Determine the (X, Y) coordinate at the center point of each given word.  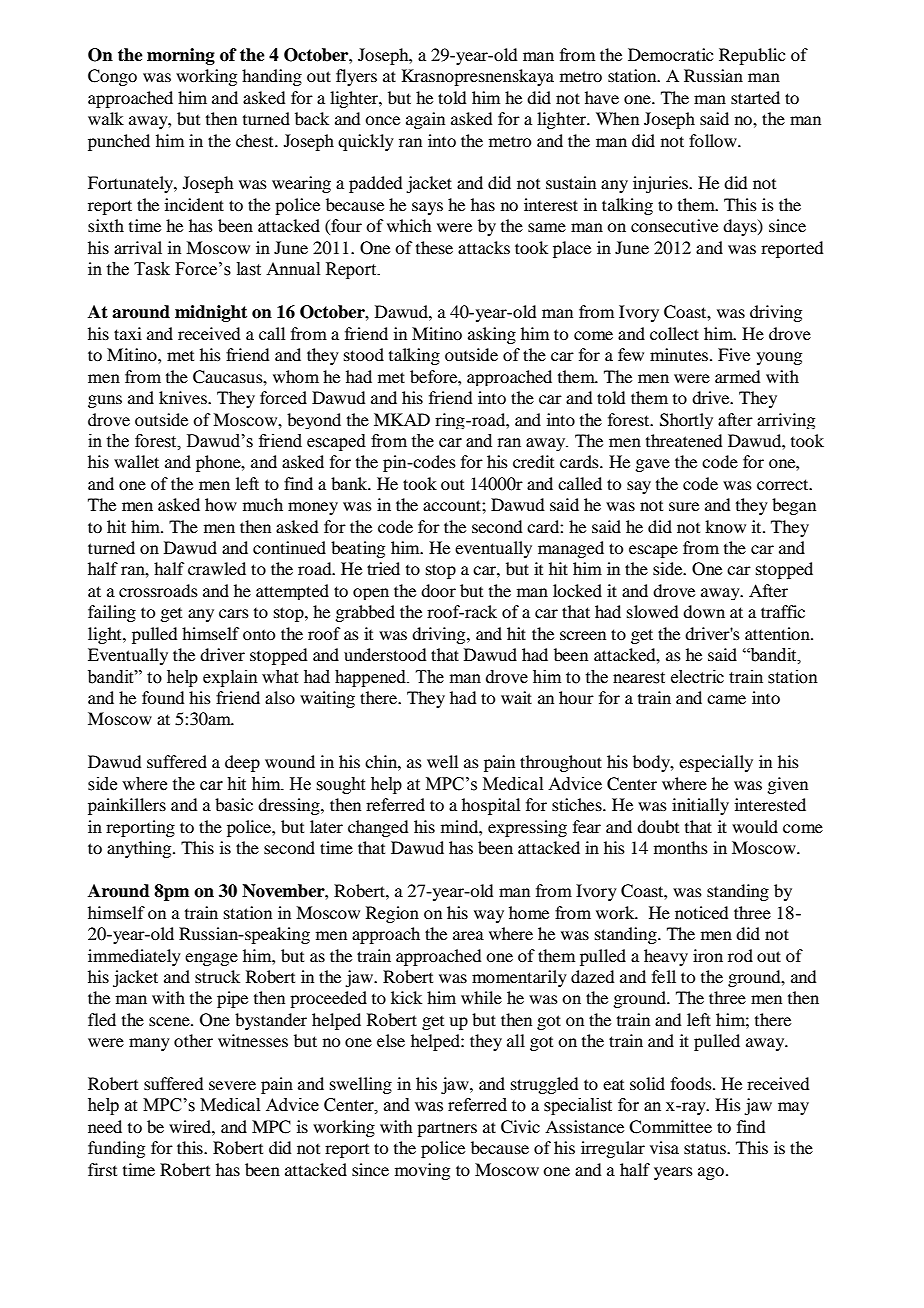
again (425, 120)
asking (492, 335)
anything (140, 849)
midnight (211, 313)
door (438, 590)
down (704, 611)
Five (734, 354)
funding (116, 1149)
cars (234, 613)
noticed (701, 912)
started (755, 97)
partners (447, 1129)
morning (181, 56)
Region (392, 914)
